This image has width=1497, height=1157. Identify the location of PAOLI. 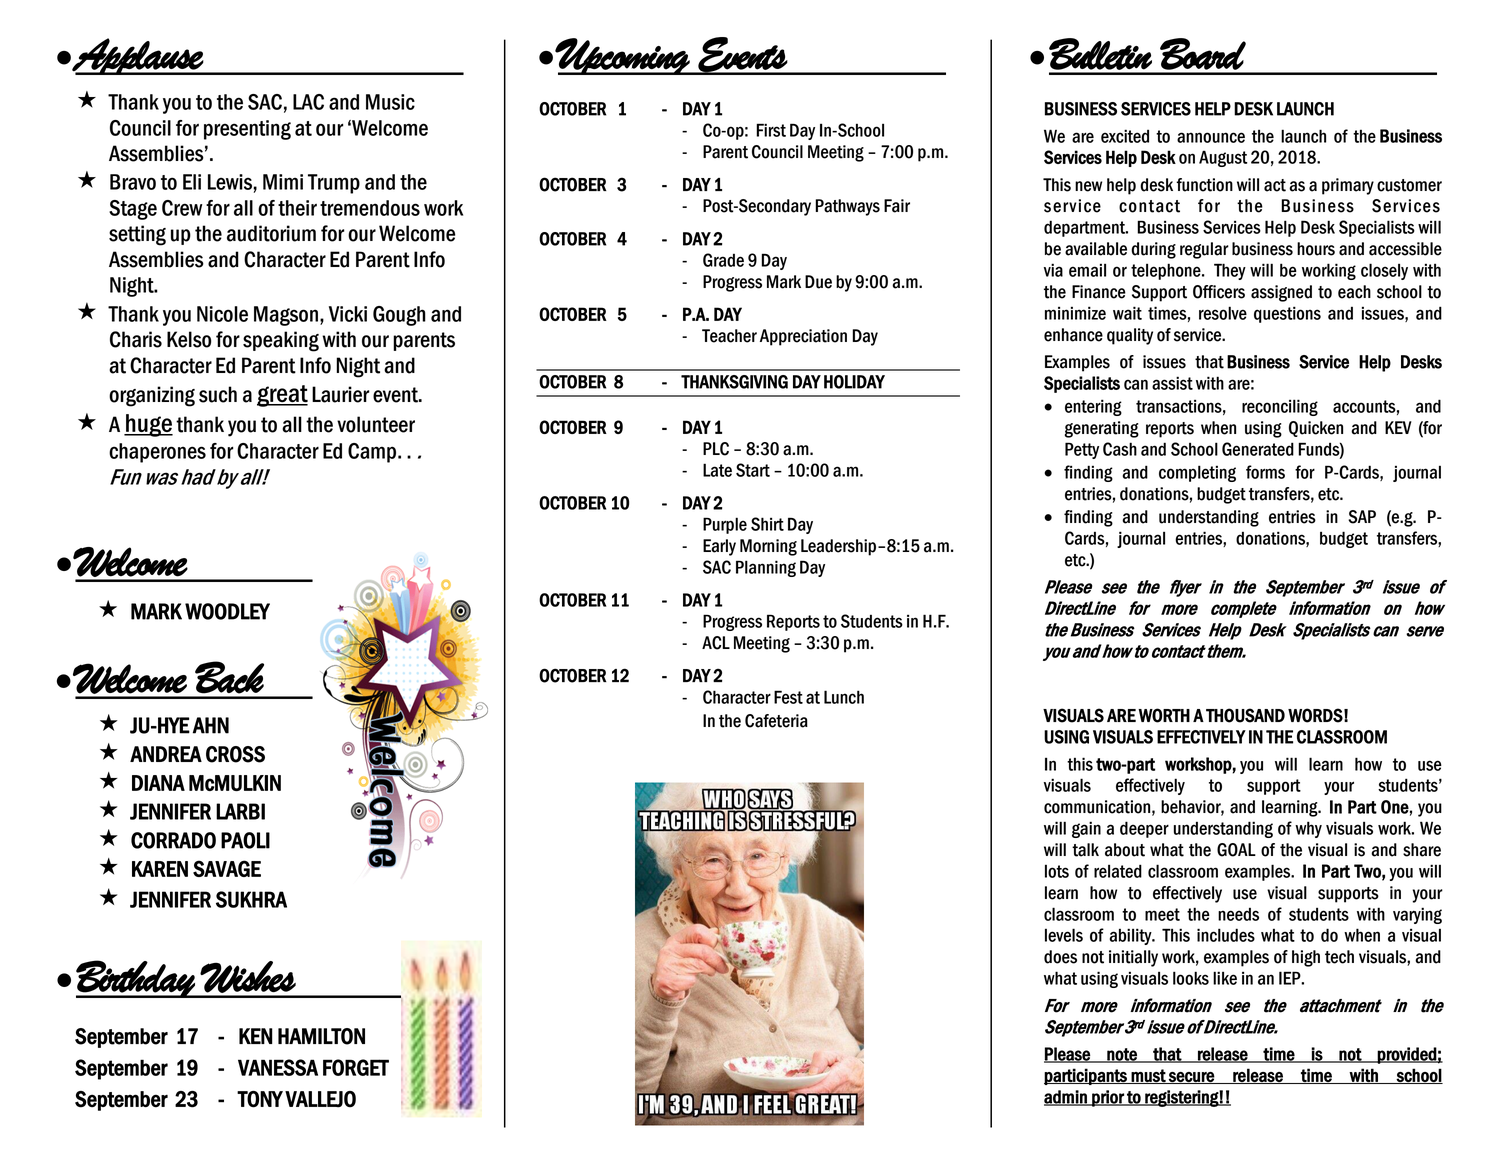
(245, 840).
